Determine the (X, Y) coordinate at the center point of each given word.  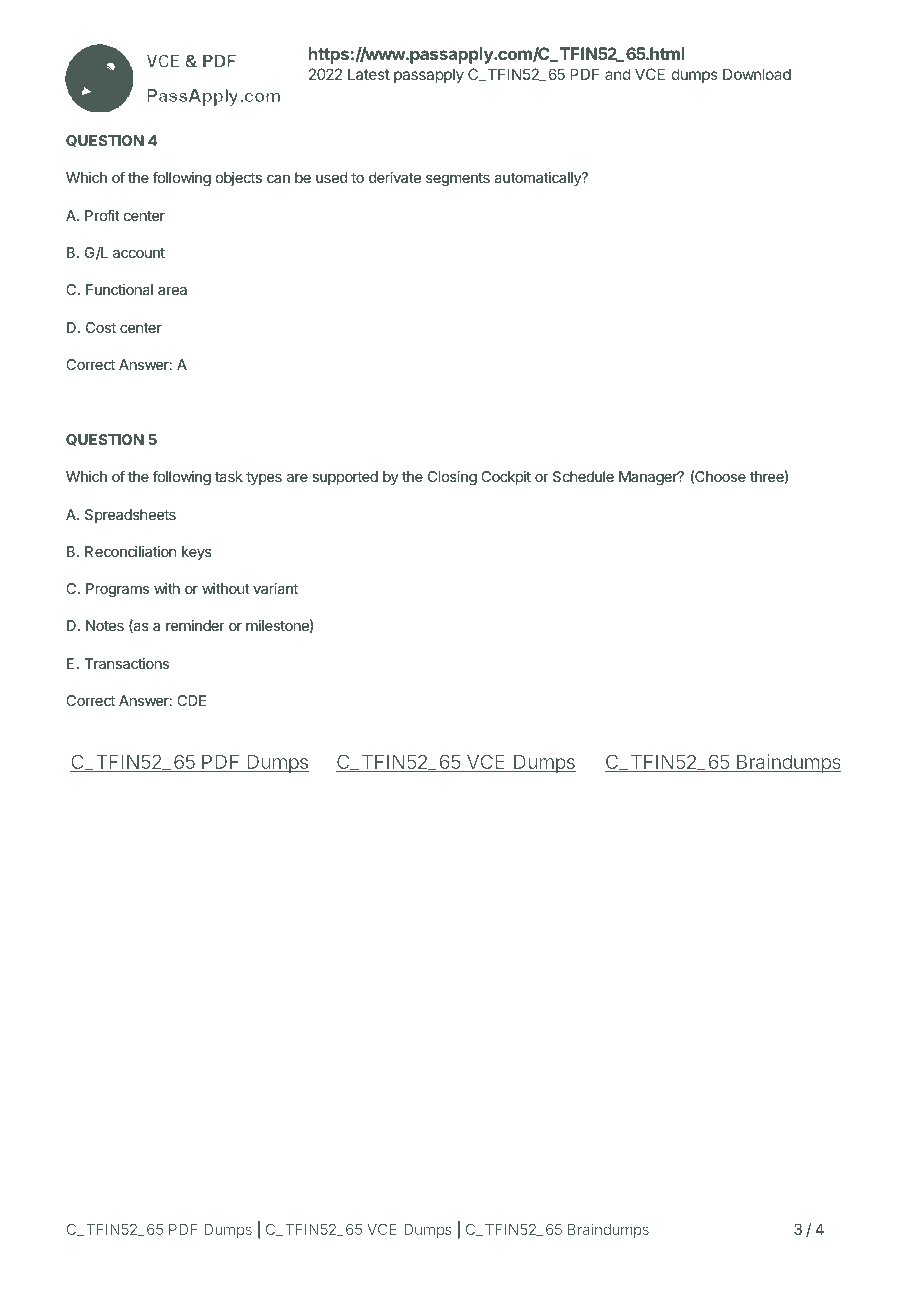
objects (239, 179)
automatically (538, 179)
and (618, 74)
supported (345, 478)
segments (458, 179)
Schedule (583, 476)
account (139, 253)
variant (275, 588)
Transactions (126, 663)
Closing (452, 478)
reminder (195, 625)
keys (197, 553)
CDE (192, 700)
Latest (369, 74)
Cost (101, 327)
